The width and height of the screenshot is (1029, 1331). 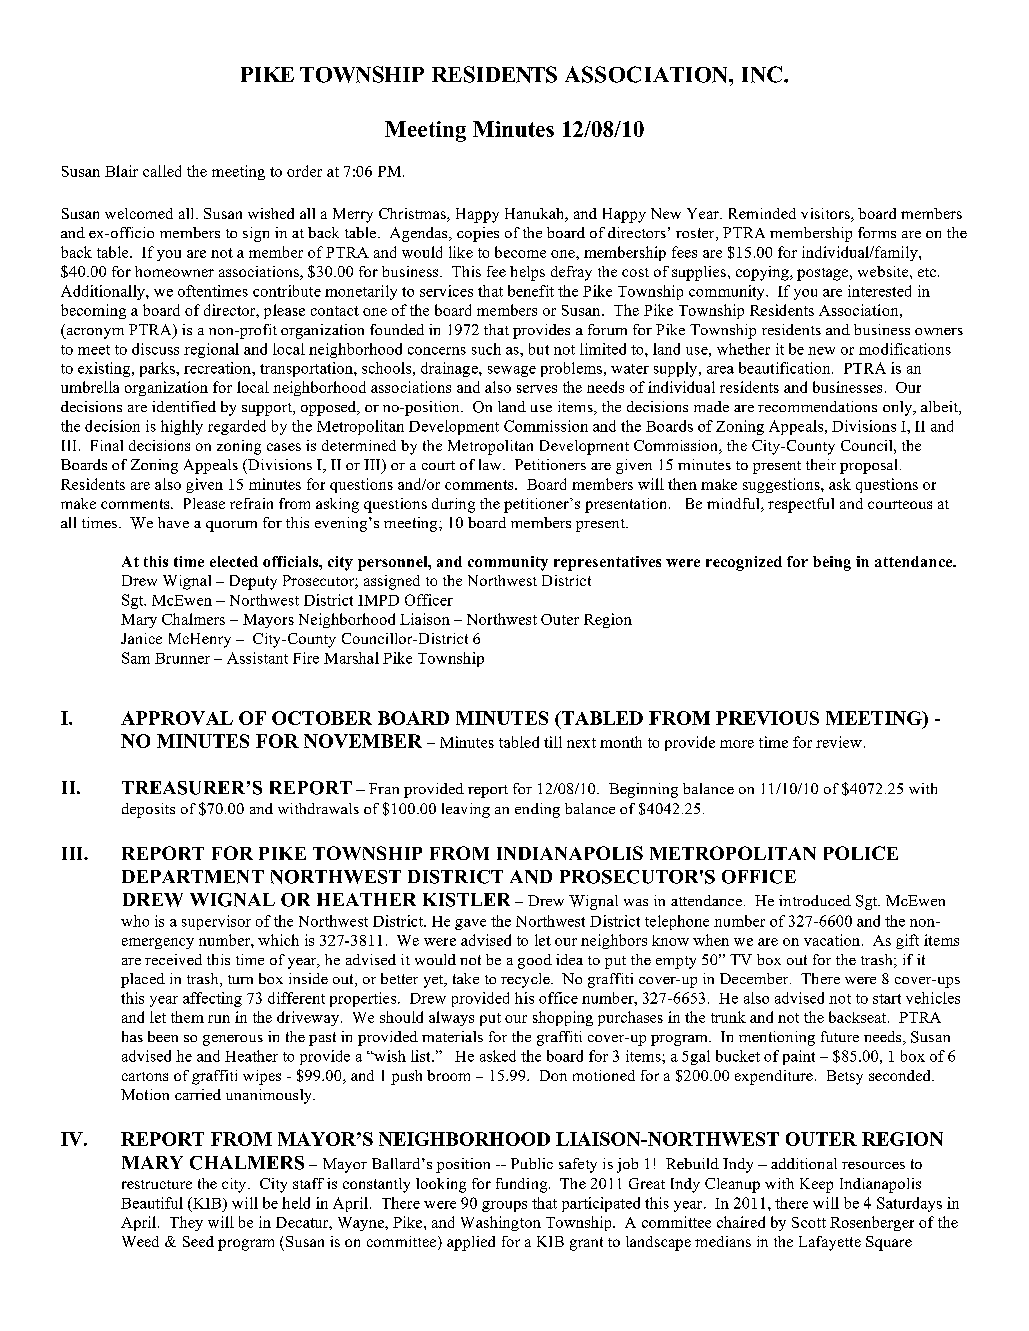 What do you see at coordinates (216, 922) in the screenshot?
I see `supervisor` at bounding box center [216, 922].
